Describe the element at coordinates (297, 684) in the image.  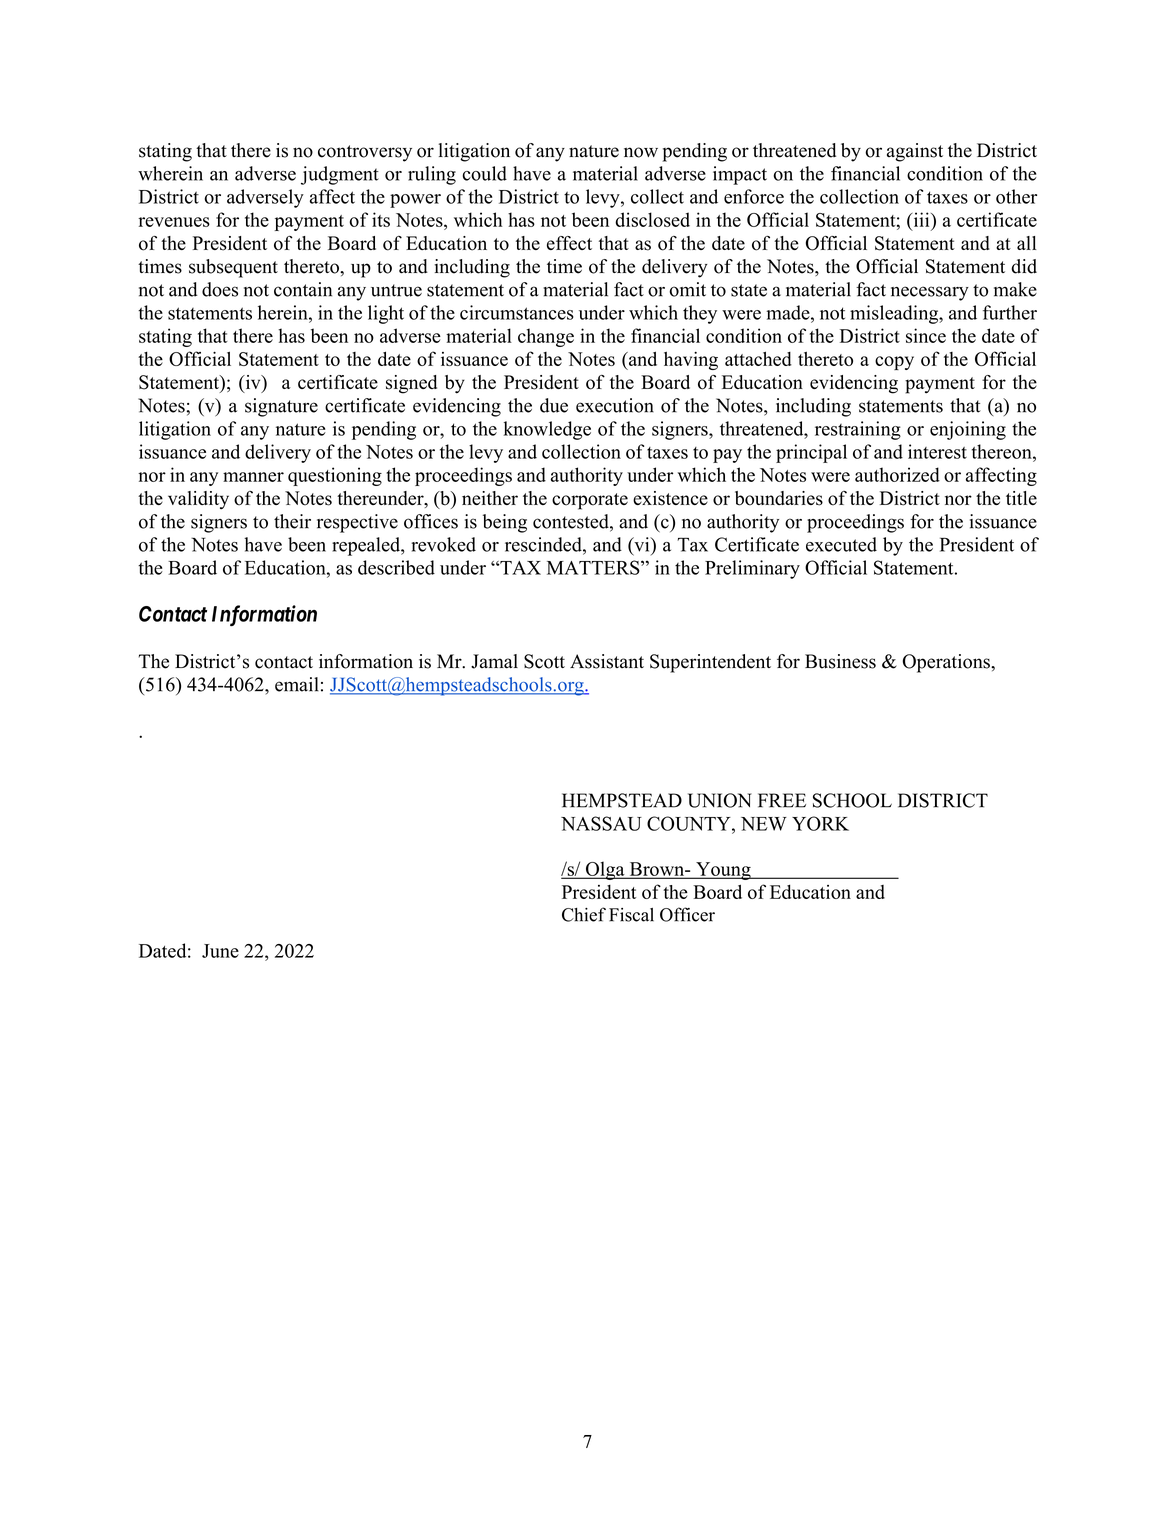
I see `email` at that location.
